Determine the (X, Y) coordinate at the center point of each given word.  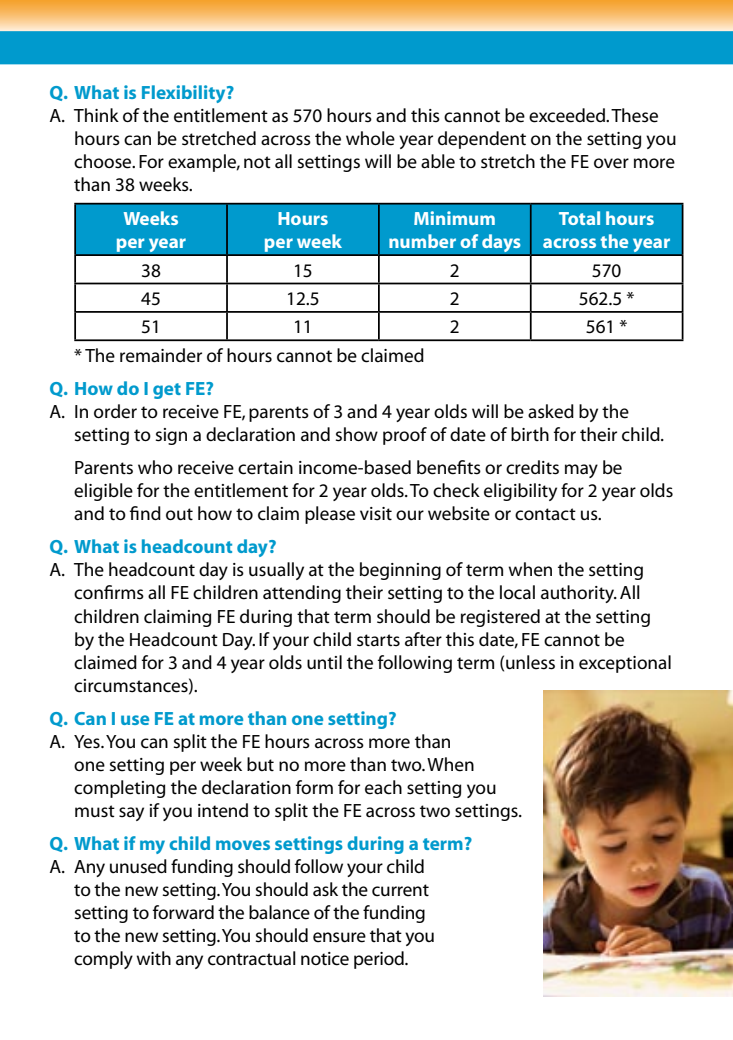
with (153, 958)
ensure (339, 937)
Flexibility (185, 94)
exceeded (568, 115)
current (400, 890)
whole (370, 138)
